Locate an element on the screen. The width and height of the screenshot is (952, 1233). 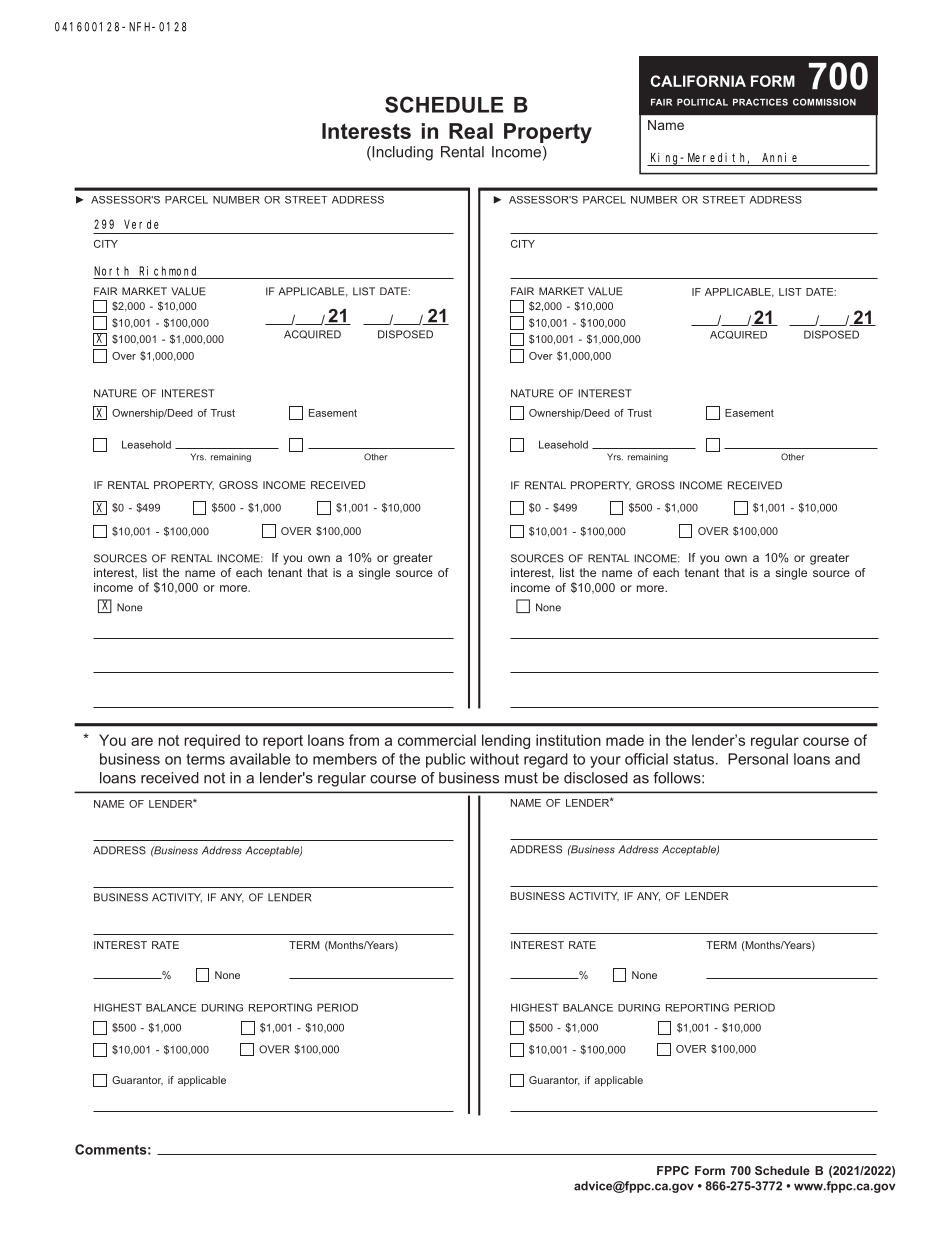
without is located at coordinates (494, 759).
